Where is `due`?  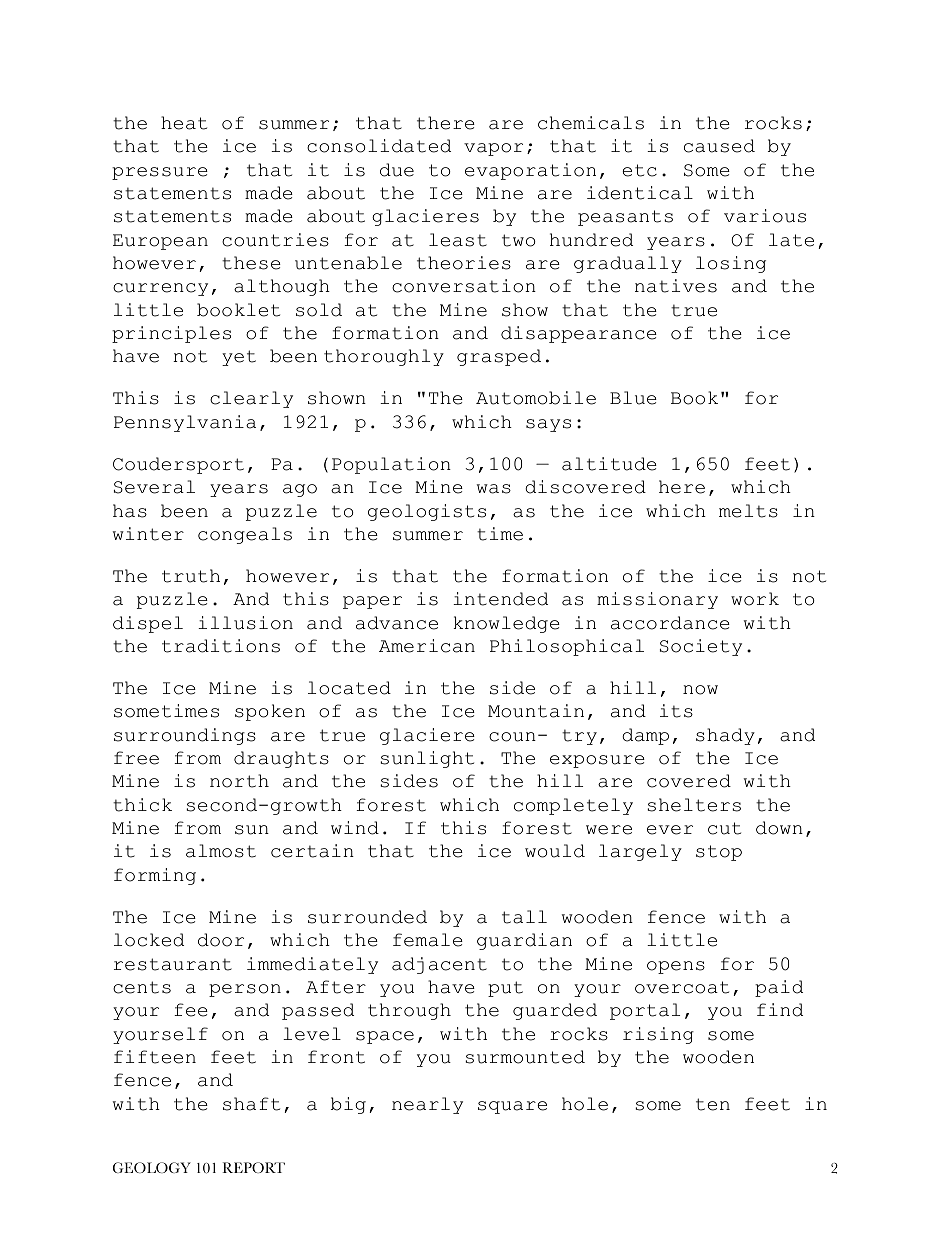
due is located at coordinates (397, 170).
